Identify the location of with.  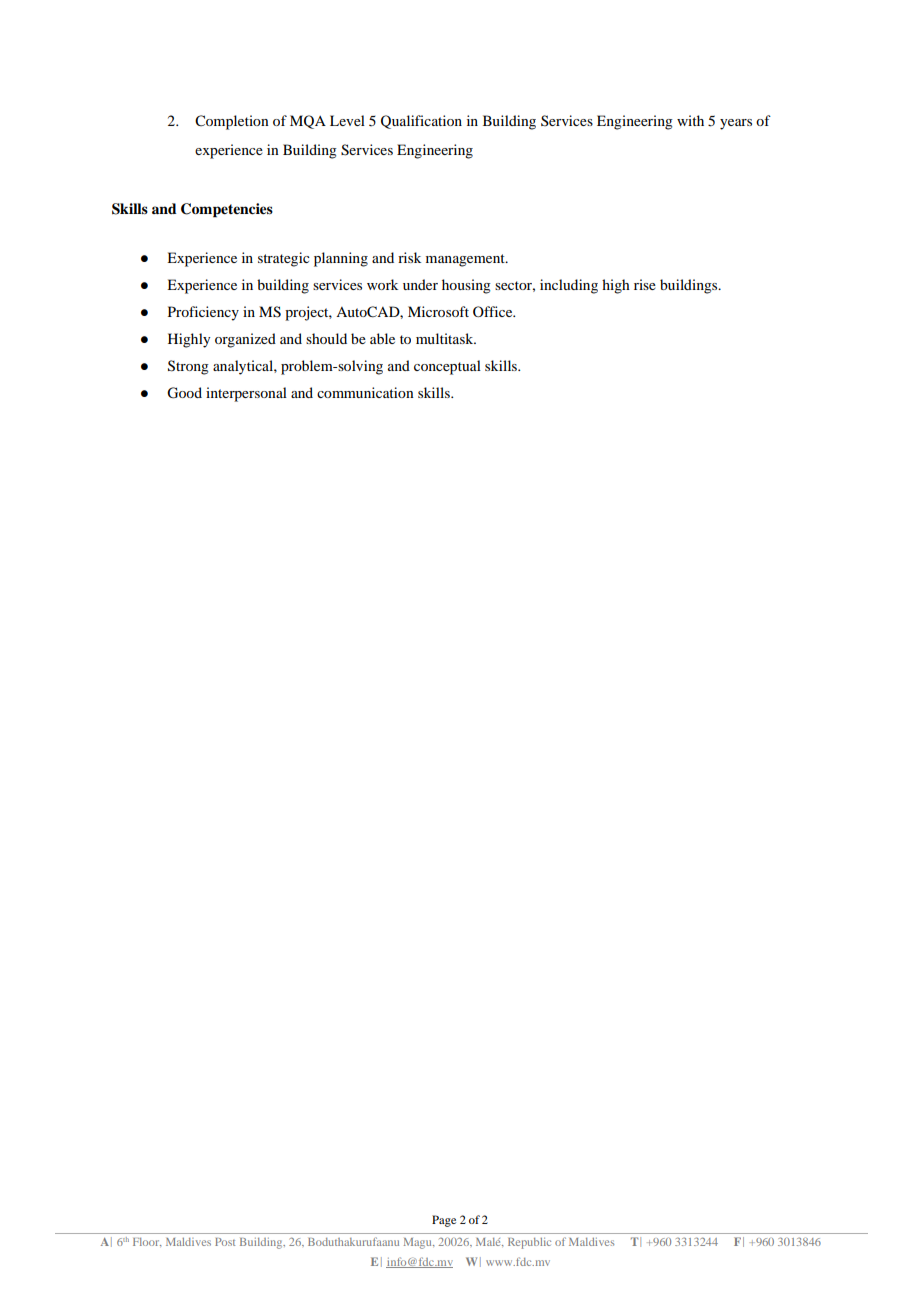
(690, 120).
